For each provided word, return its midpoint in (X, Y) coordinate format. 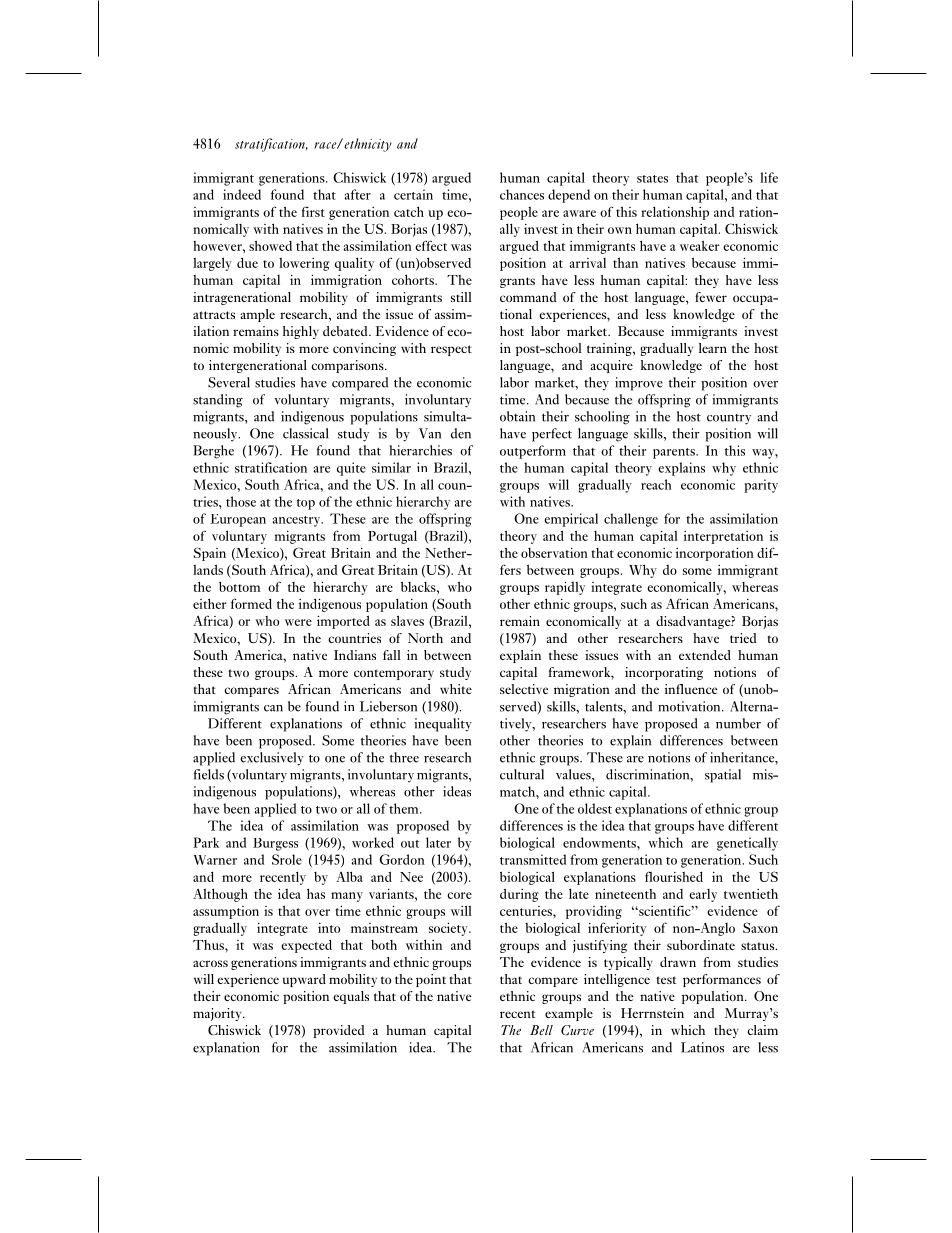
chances (522, 194)
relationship (675, 213)
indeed (242, 194)
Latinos (702, 1047)
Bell (541, 1030)
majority (218, 1014)
